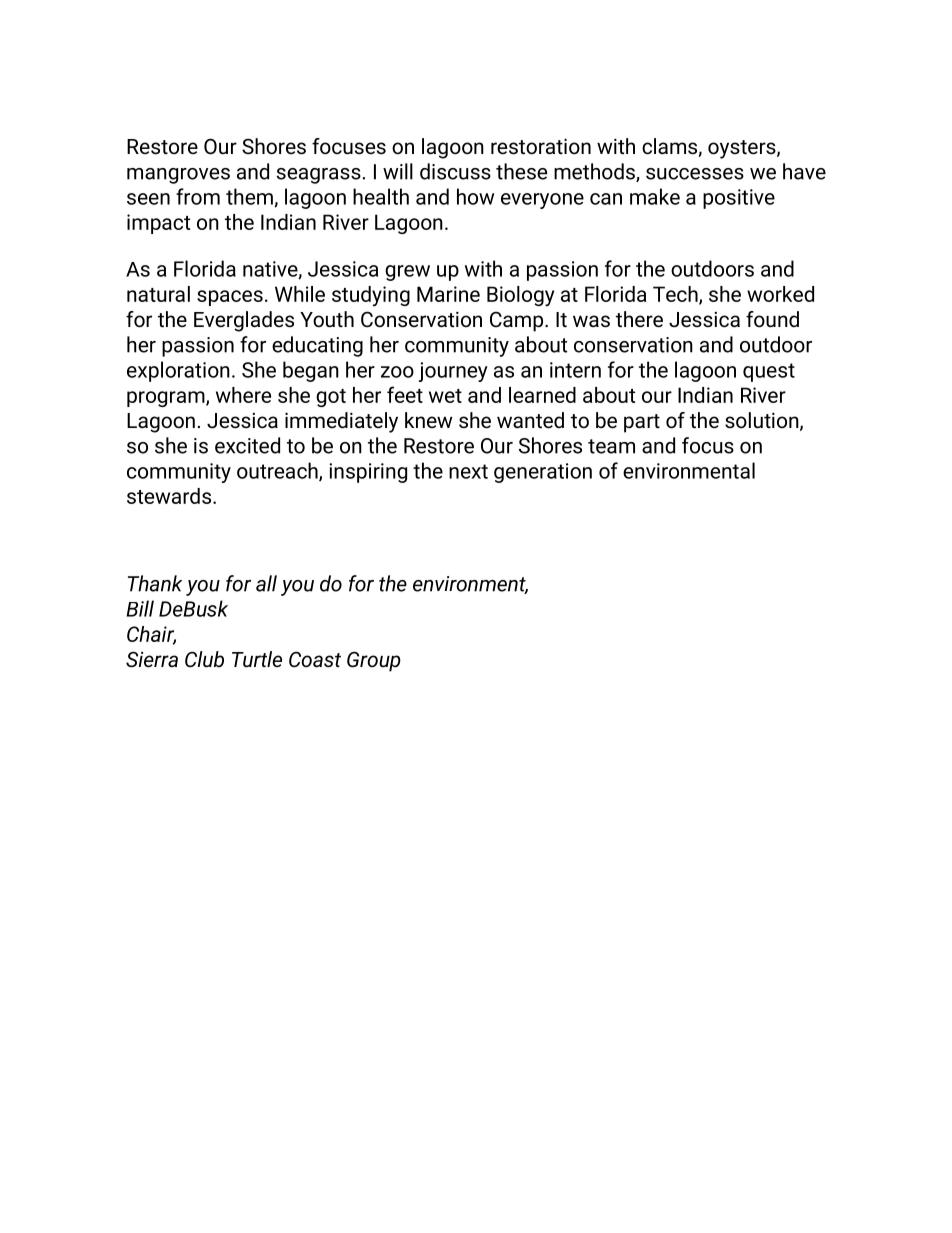 Image resolution: width=952 pixels, height=1233 pixels. What do you see at coordinates (455, 171) in the screenshot?
I see `discuss` at bounding box center [455, 171].
